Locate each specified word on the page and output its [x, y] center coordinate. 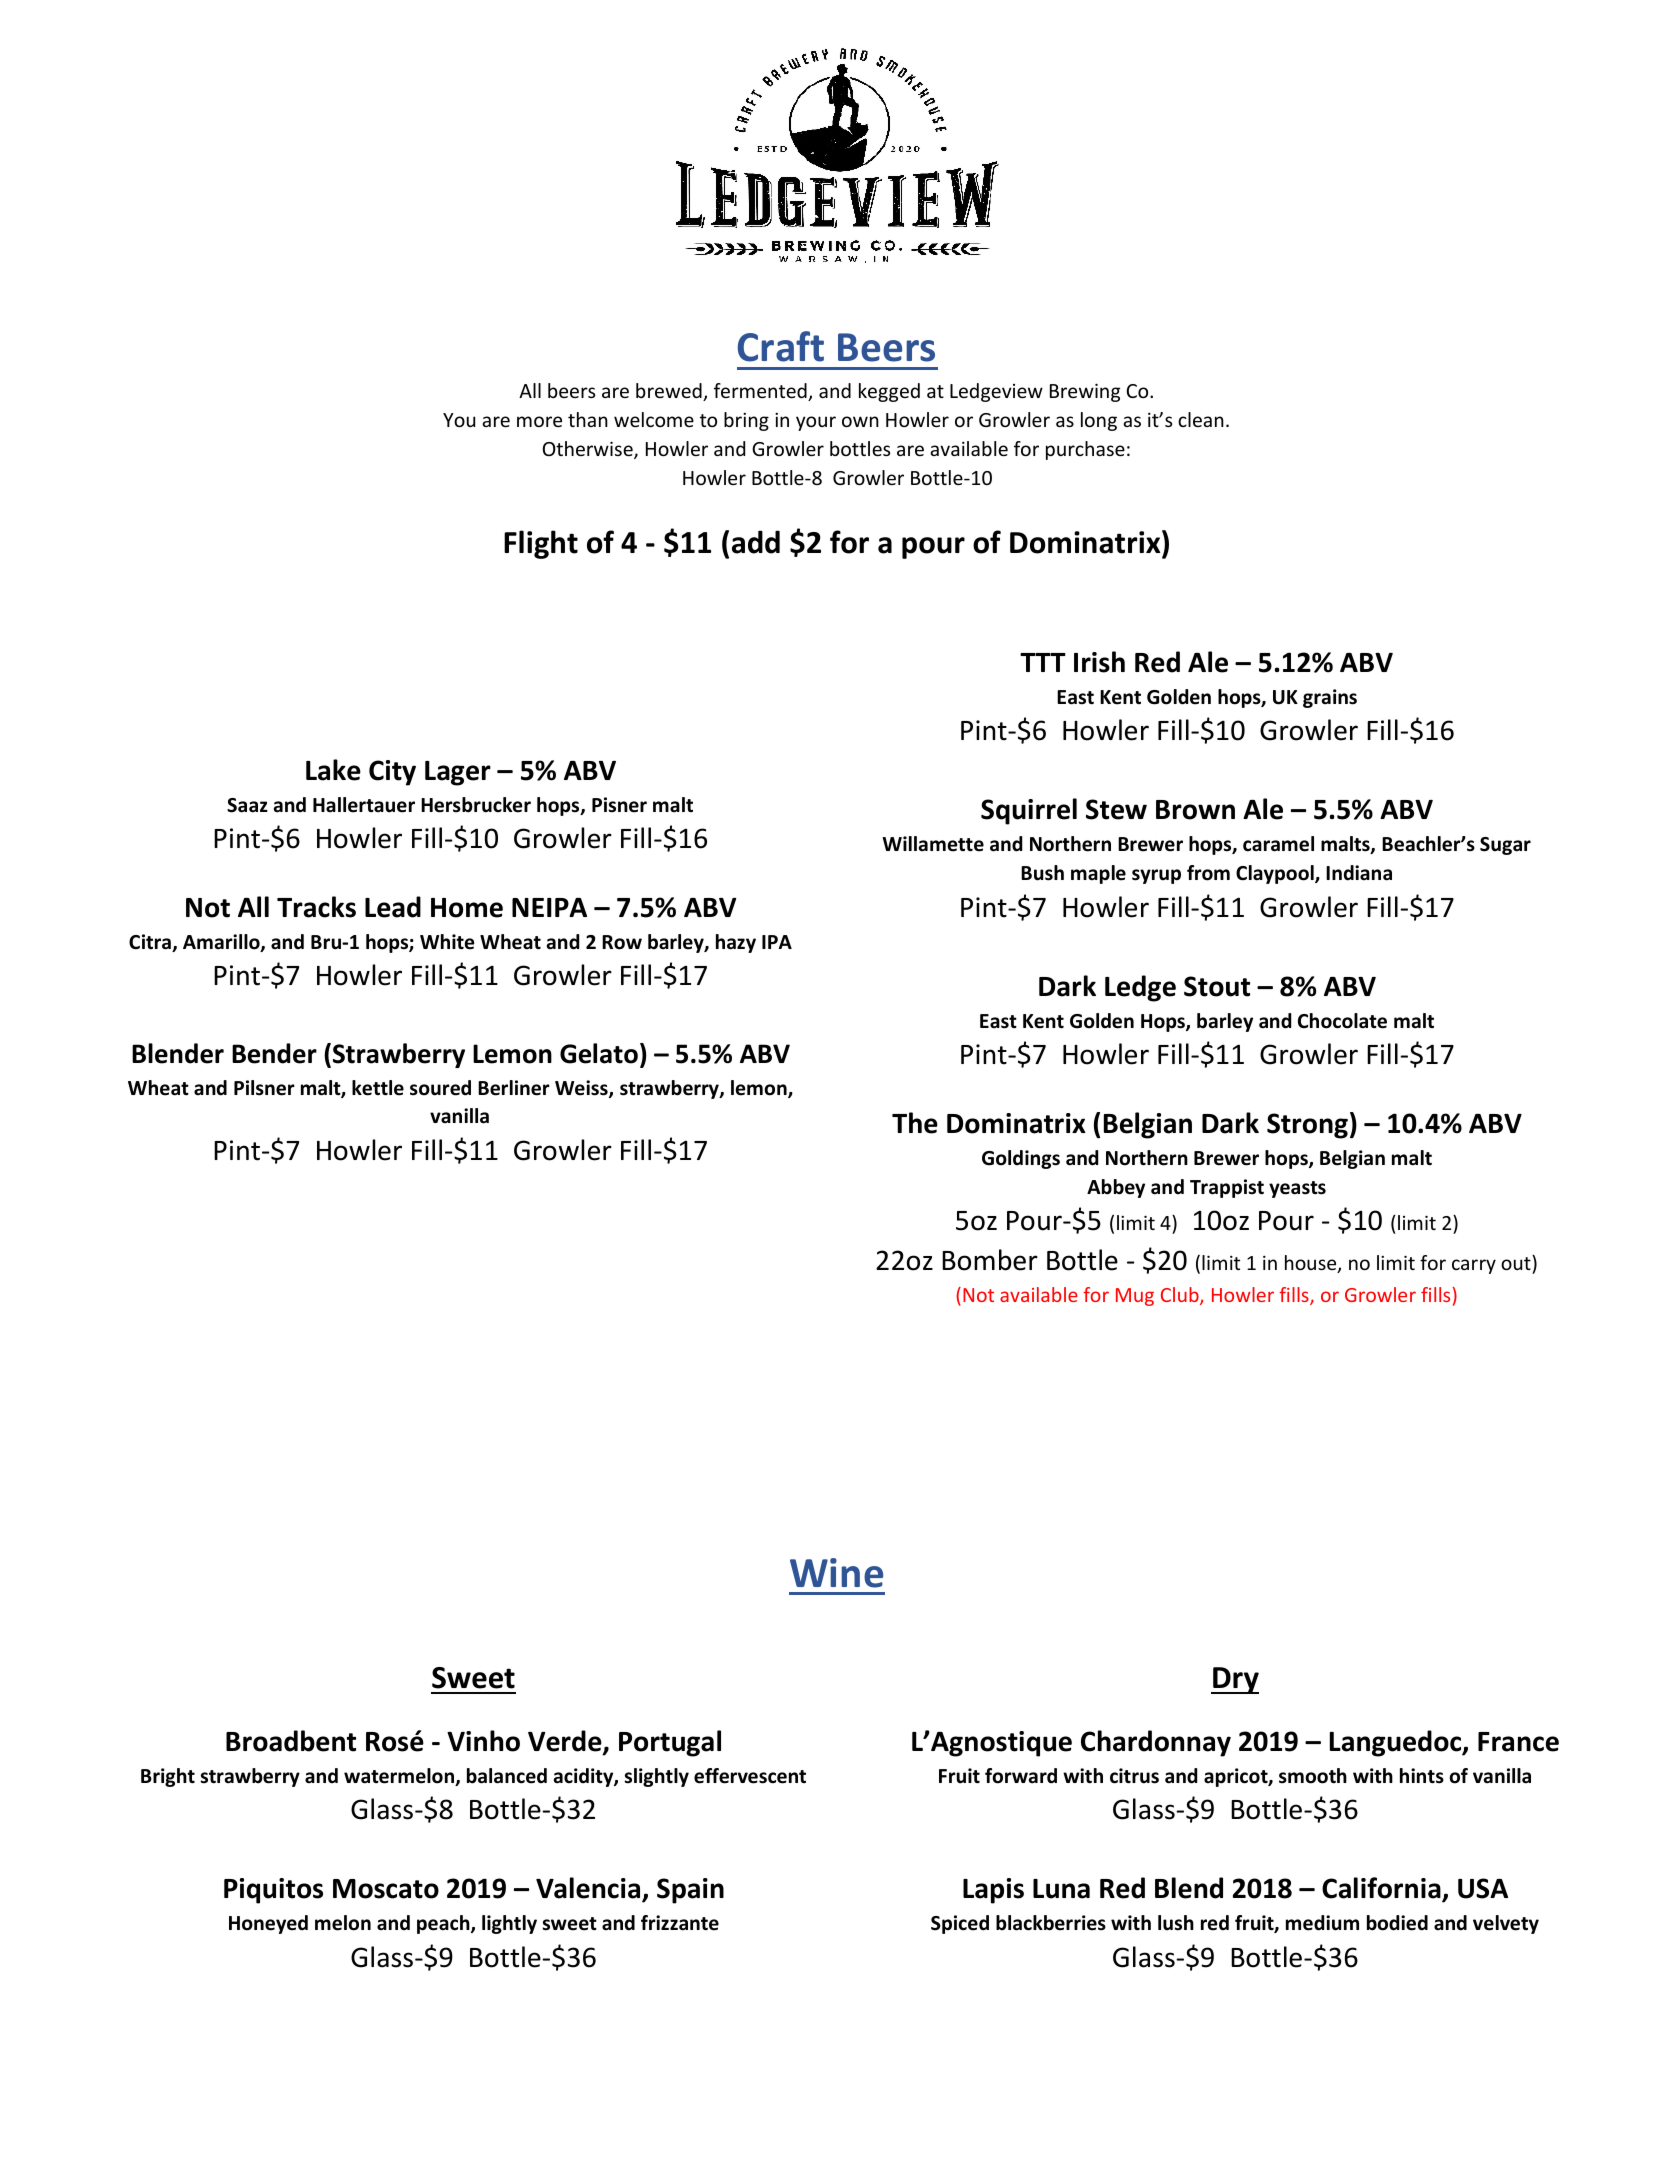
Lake [333, 770]
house [1312, 1264]
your [816, 423]
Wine [836, 1573]
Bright [168, 1777]
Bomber [990, 1260]
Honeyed [268, 1924]
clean [1201, 419]
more [539, 421]
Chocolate [1342, 1021]
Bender [274, 1053]
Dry [1235, 1680]
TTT [1043, 662]
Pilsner [264, 1088]
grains [1330, 698]
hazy [736, 943]
